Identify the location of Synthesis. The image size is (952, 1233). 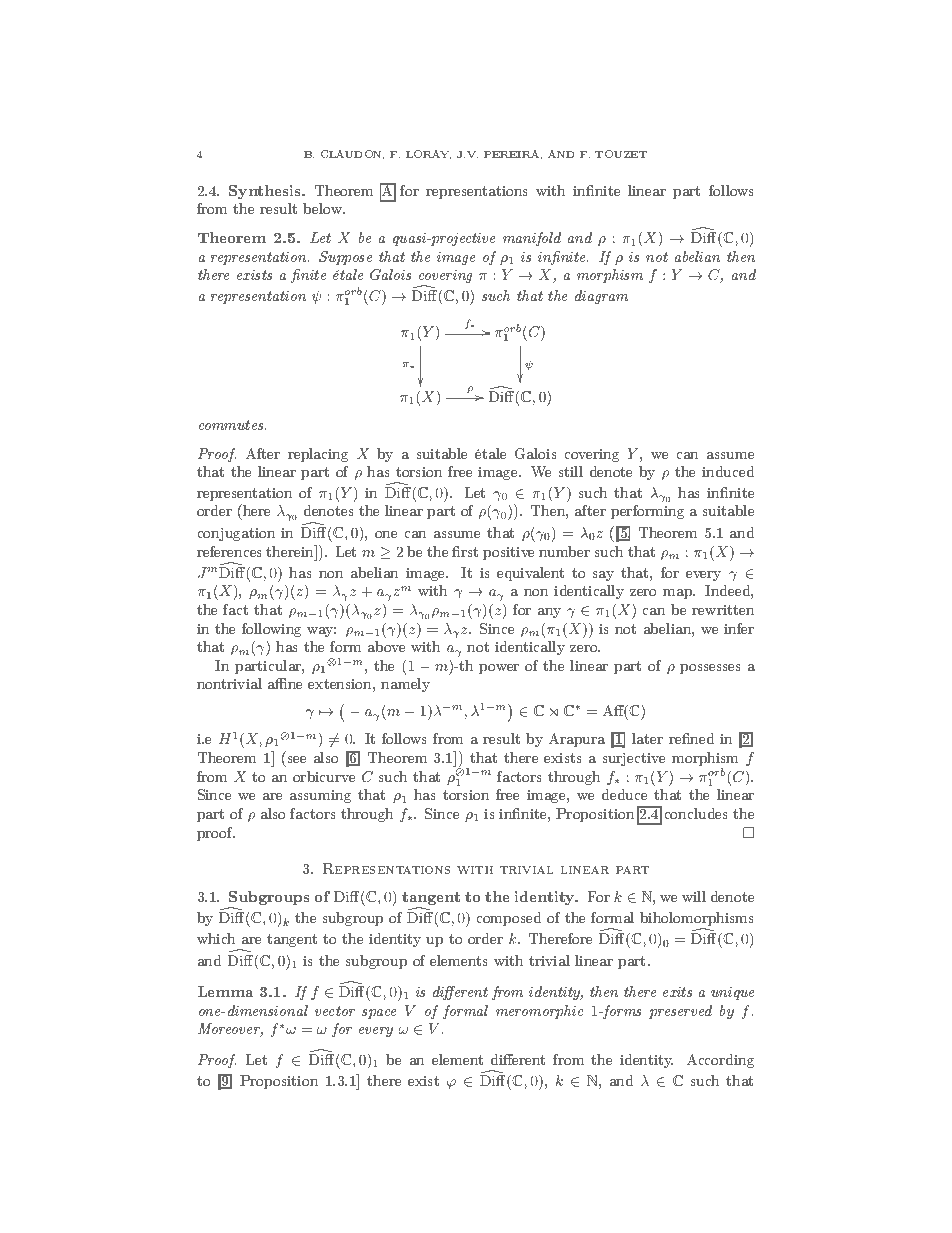
(266, 192).
